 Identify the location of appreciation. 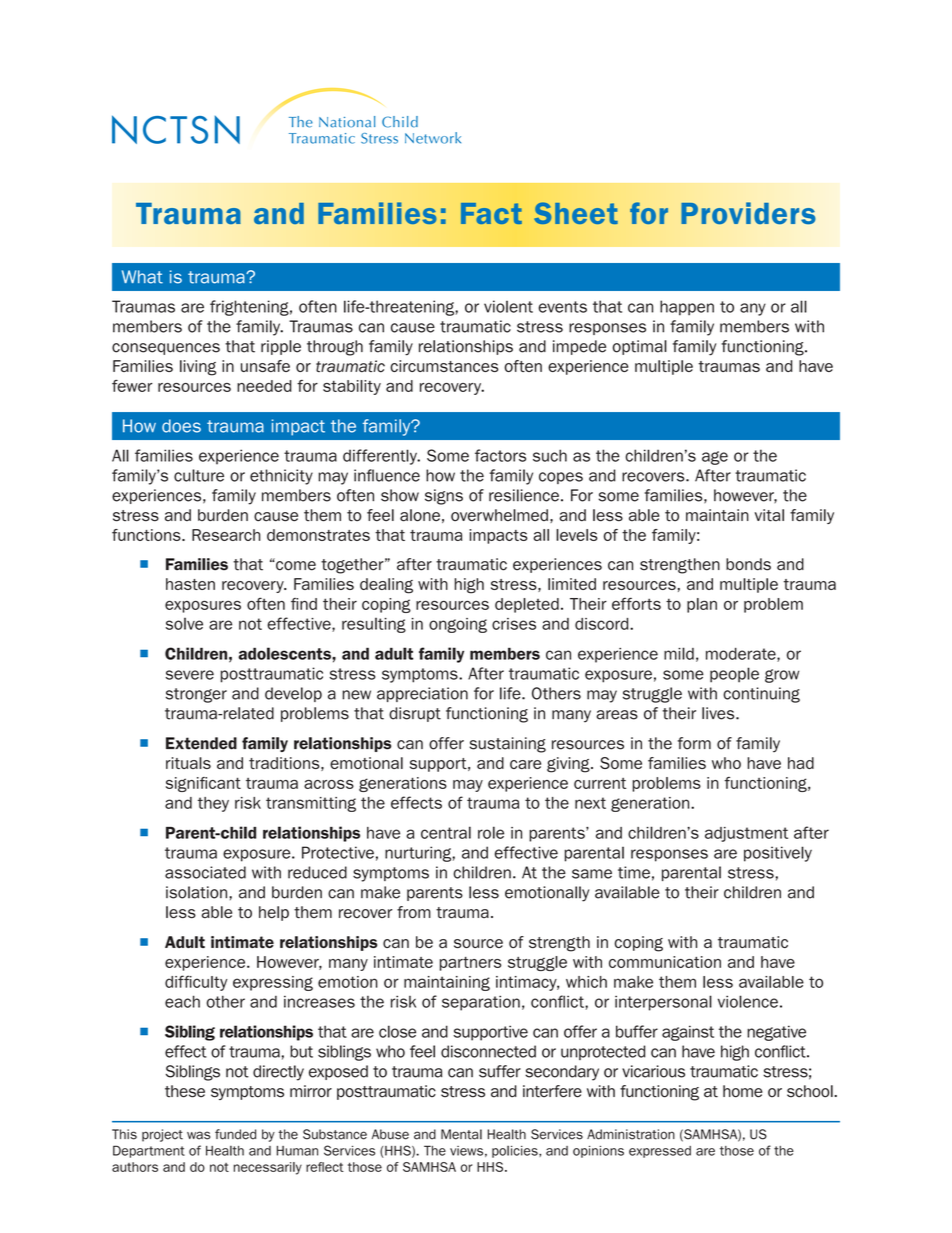
(422, 694).
